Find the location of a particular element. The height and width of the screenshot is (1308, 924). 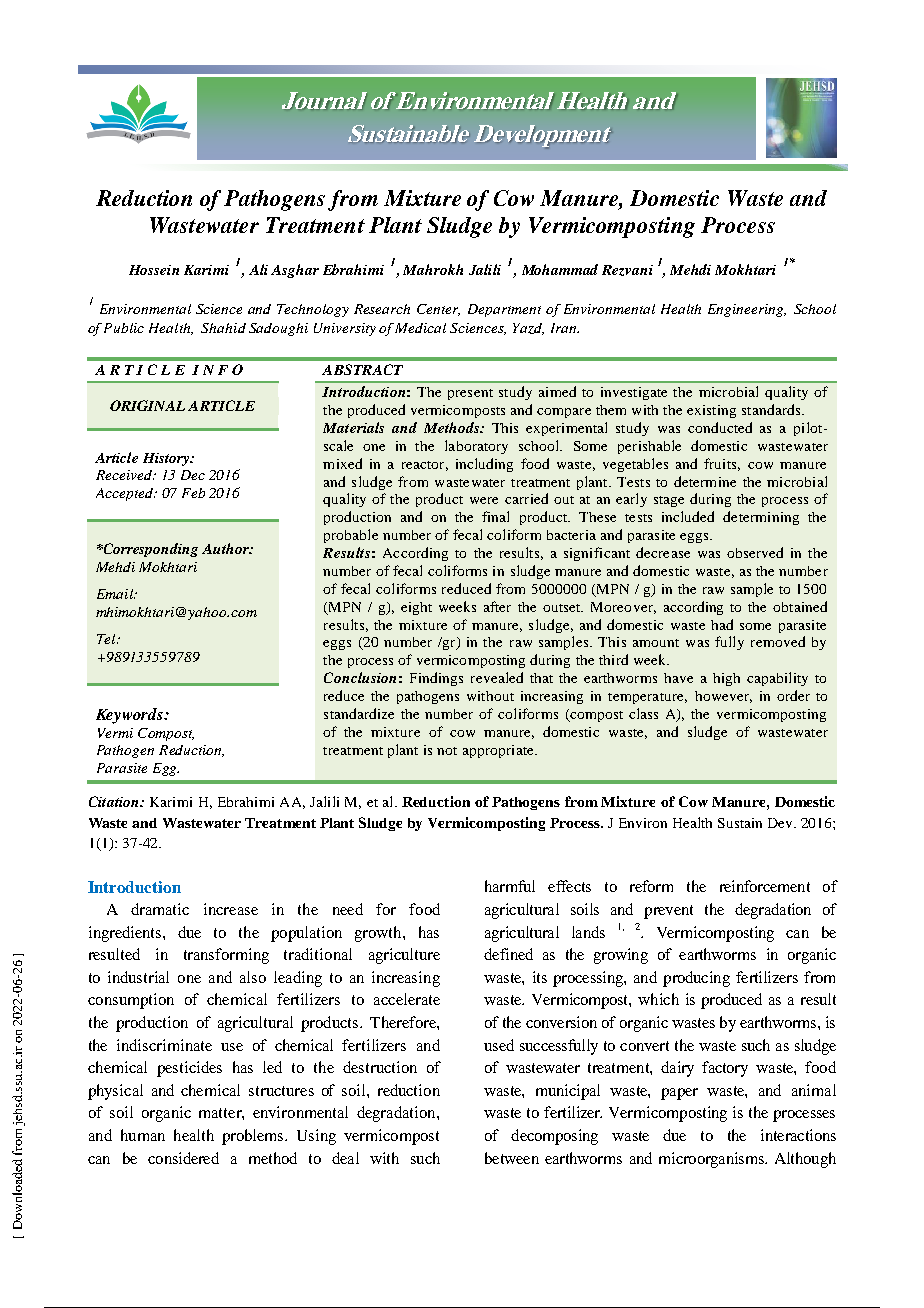

dramatic is located at coordinates (160, 909).
